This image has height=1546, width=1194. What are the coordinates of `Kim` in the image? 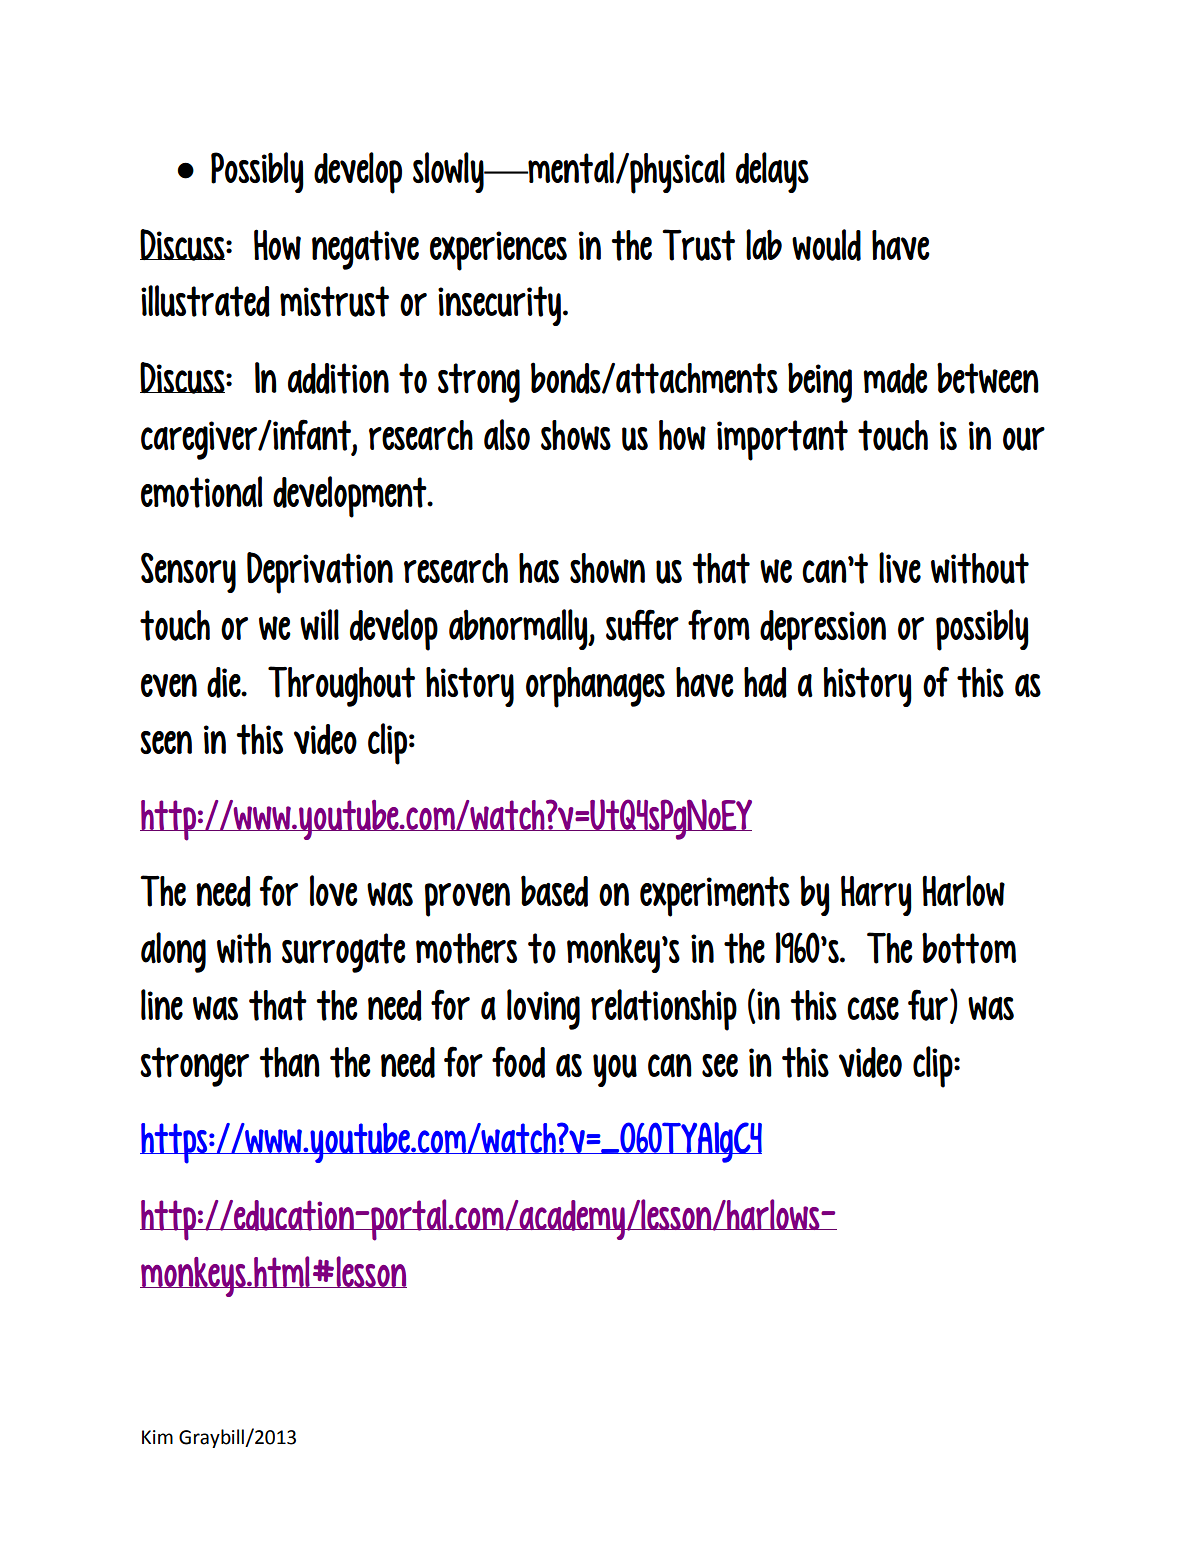 It's located at (157, 1437).
